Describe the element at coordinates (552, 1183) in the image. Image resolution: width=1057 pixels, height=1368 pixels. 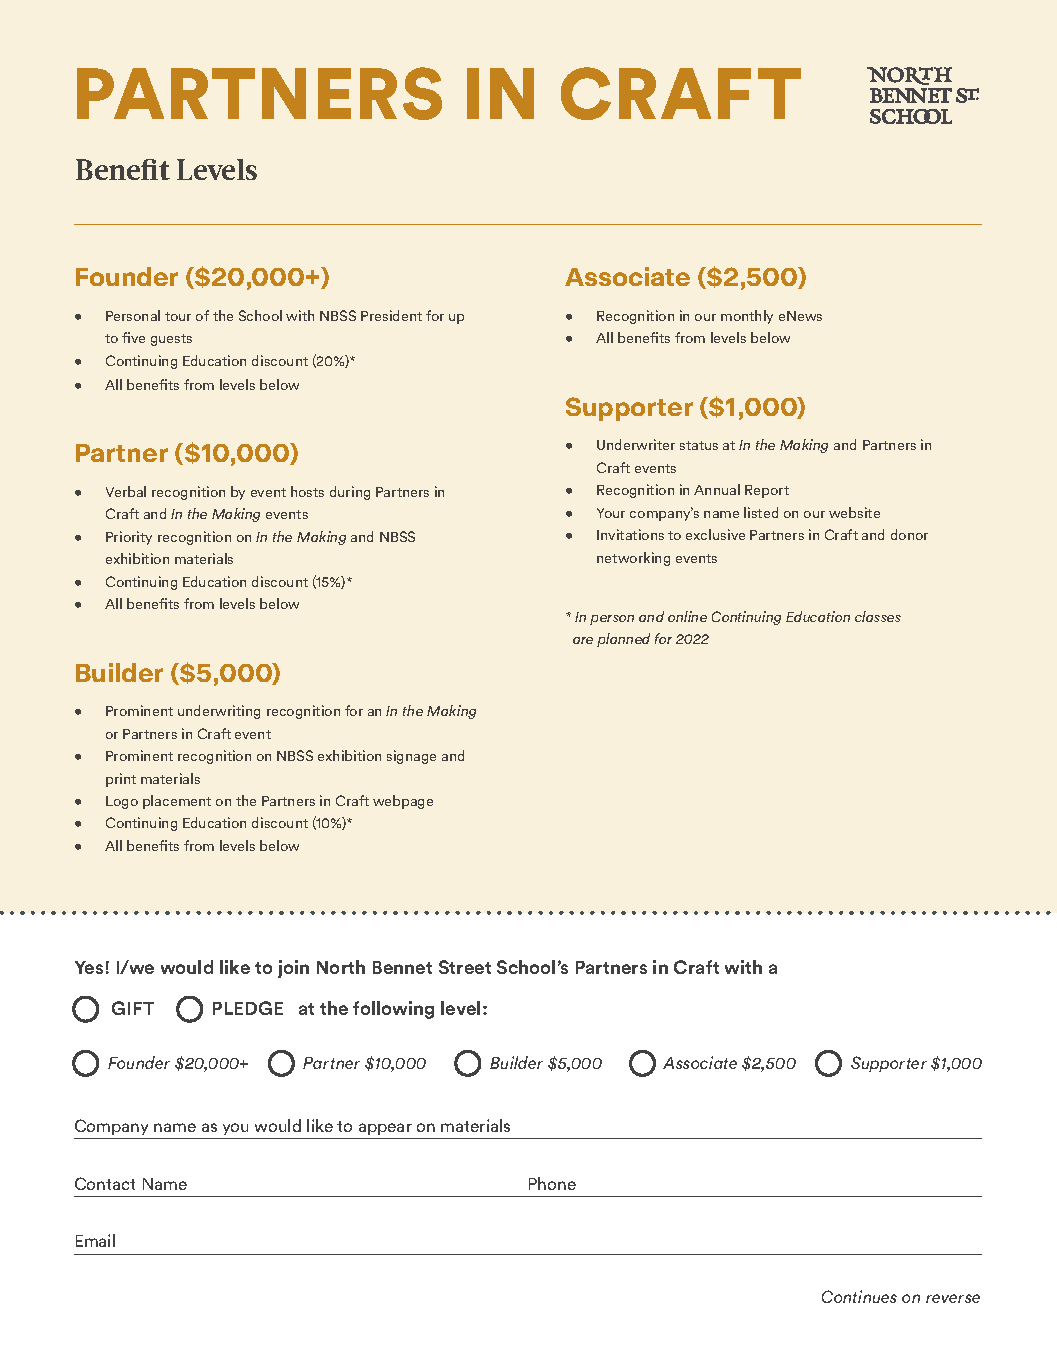
I see `Phone` at that location.
